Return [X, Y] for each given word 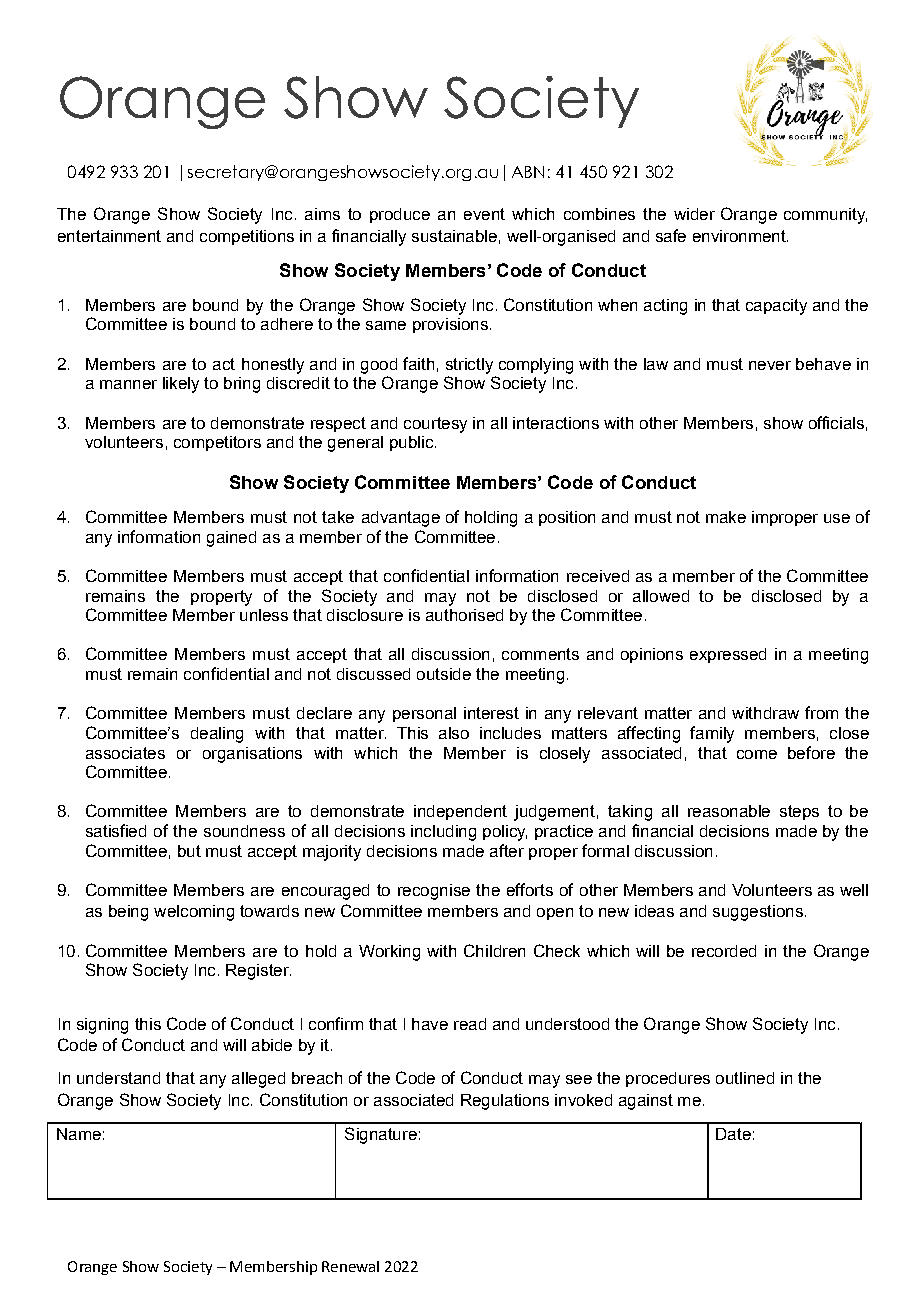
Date [733, 1134]
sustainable [454, 236]
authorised [464, 615]
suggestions [758, 913]
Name [79, 1134]
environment [740, 236]
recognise [434, 892]
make [726, 517]
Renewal [350, 1266]
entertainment [109, 236]
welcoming [194, 913]
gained [231, 539]
